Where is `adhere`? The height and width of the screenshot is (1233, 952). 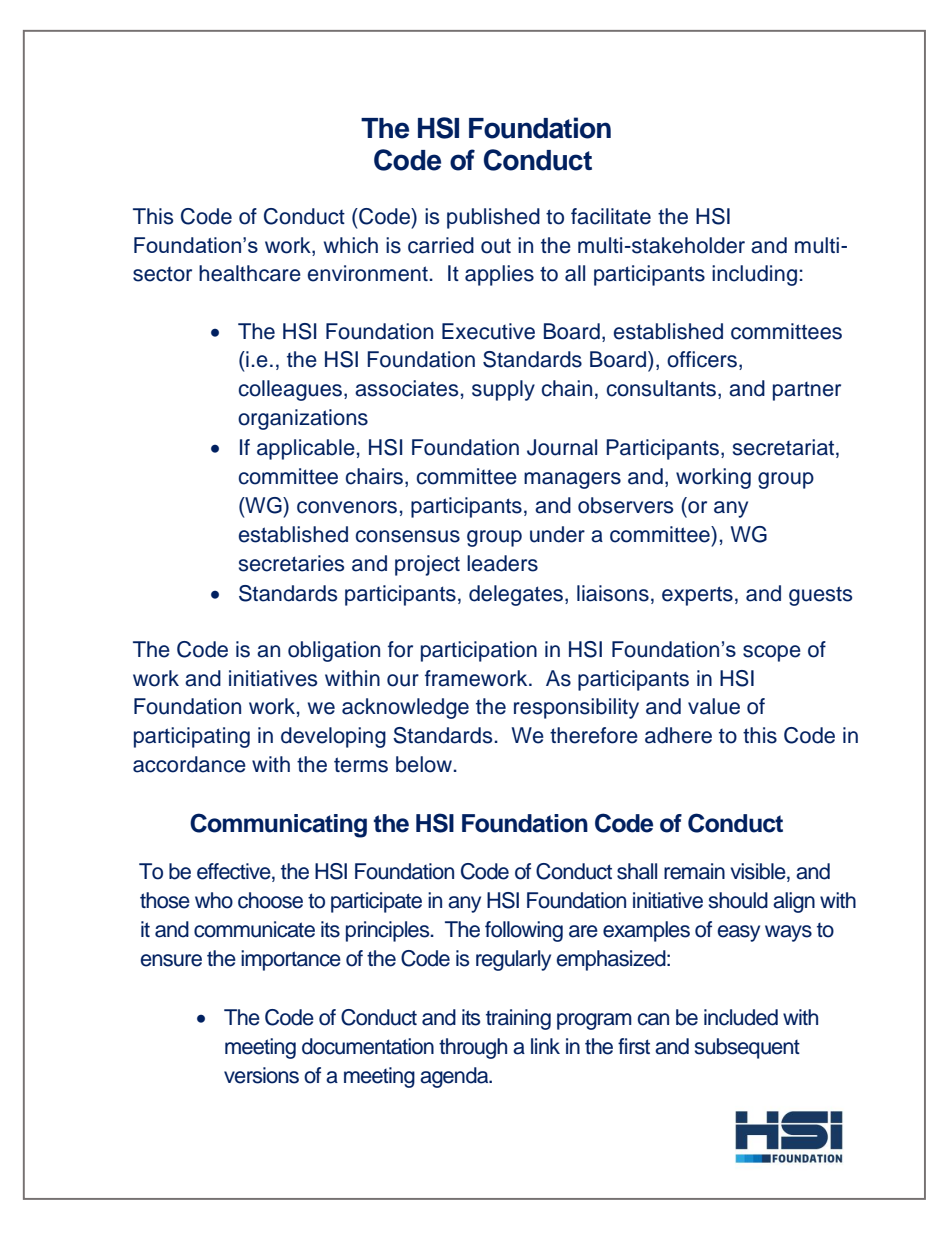 adhere is located at coordinates (678, 735).
